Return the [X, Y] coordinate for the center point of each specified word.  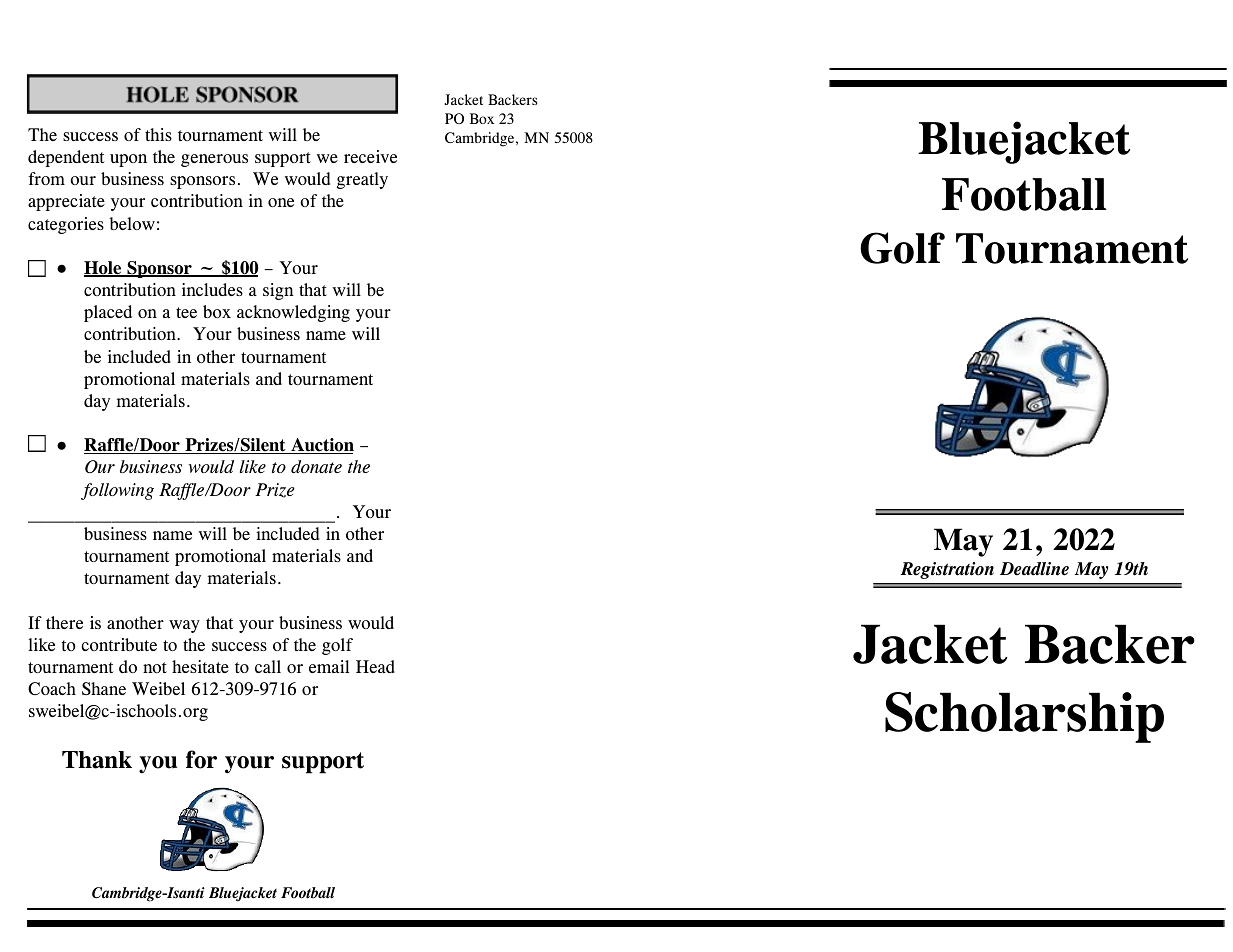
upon [128, 160]
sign [278, 291]
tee [186, 312]
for [201, 759]
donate [316, 466]
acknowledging [293, 313]
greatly [362, 180]
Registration [947, 570]
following [117, 491]
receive [370, 156]
